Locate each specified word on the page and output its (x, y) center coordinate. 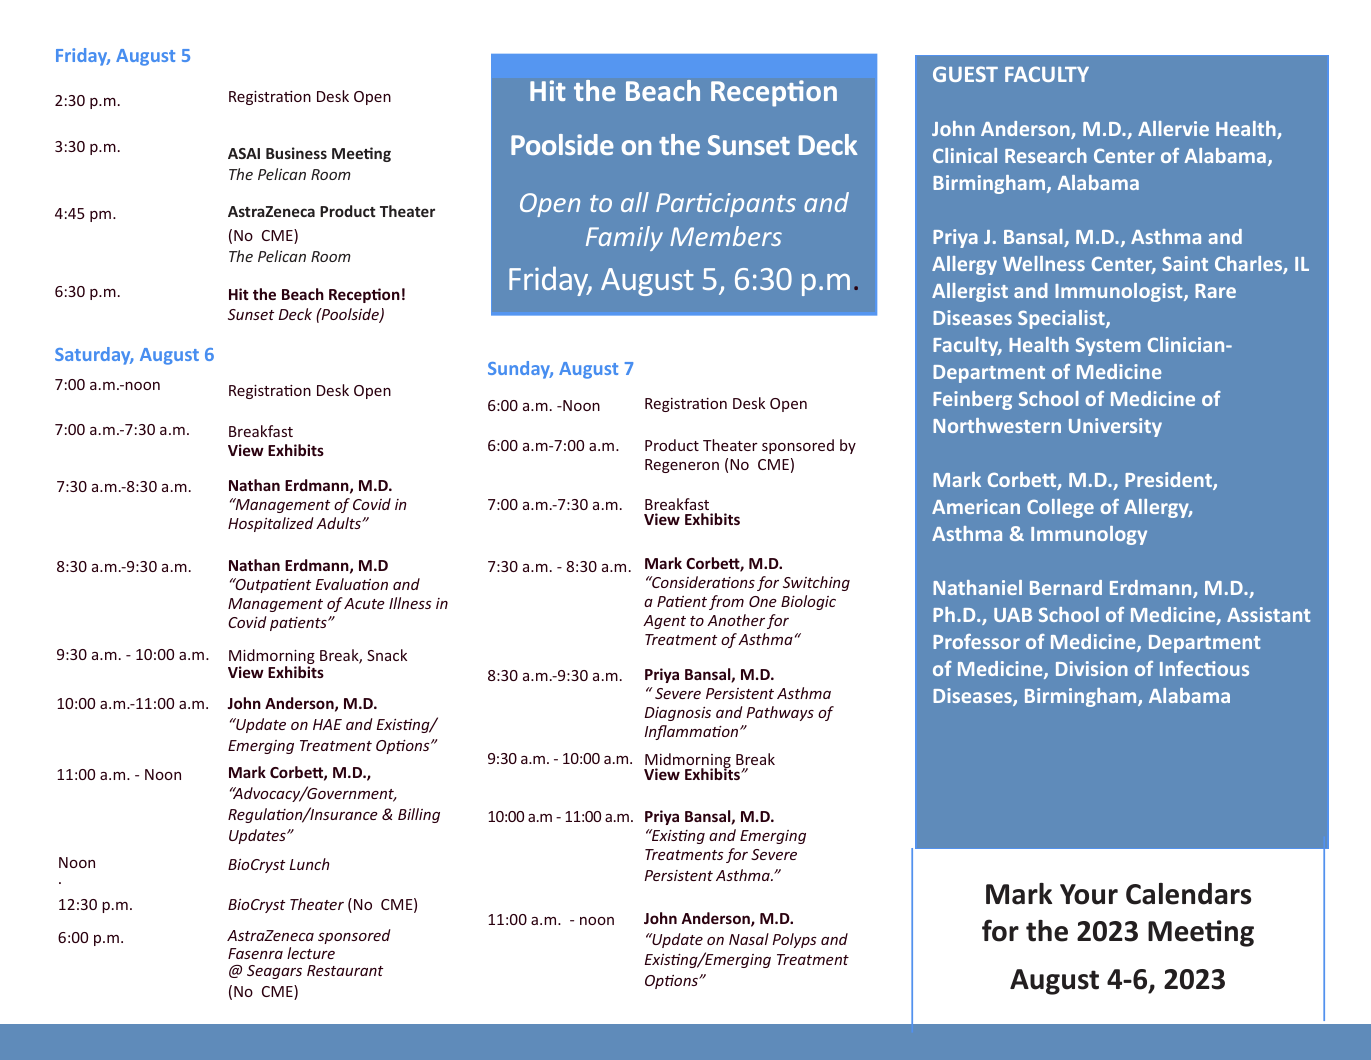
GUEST (965, 74)
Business (296, 153)
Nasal (749, 939)
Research (1046, 155)
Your (1089, 894)
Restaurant (345, 970)
